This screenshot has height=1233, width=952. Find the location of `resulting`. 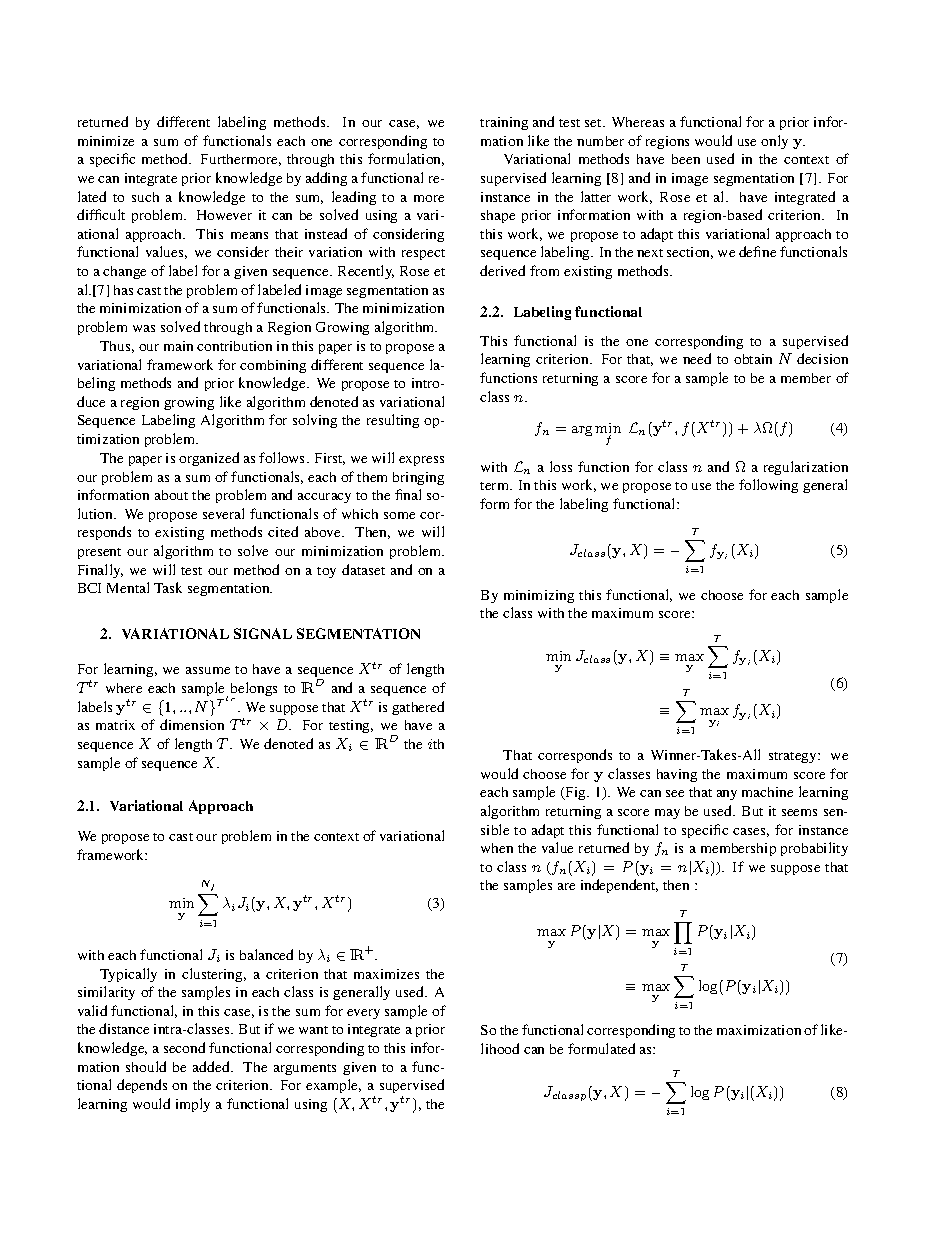

resulting is located at coordinates (393, 421).
